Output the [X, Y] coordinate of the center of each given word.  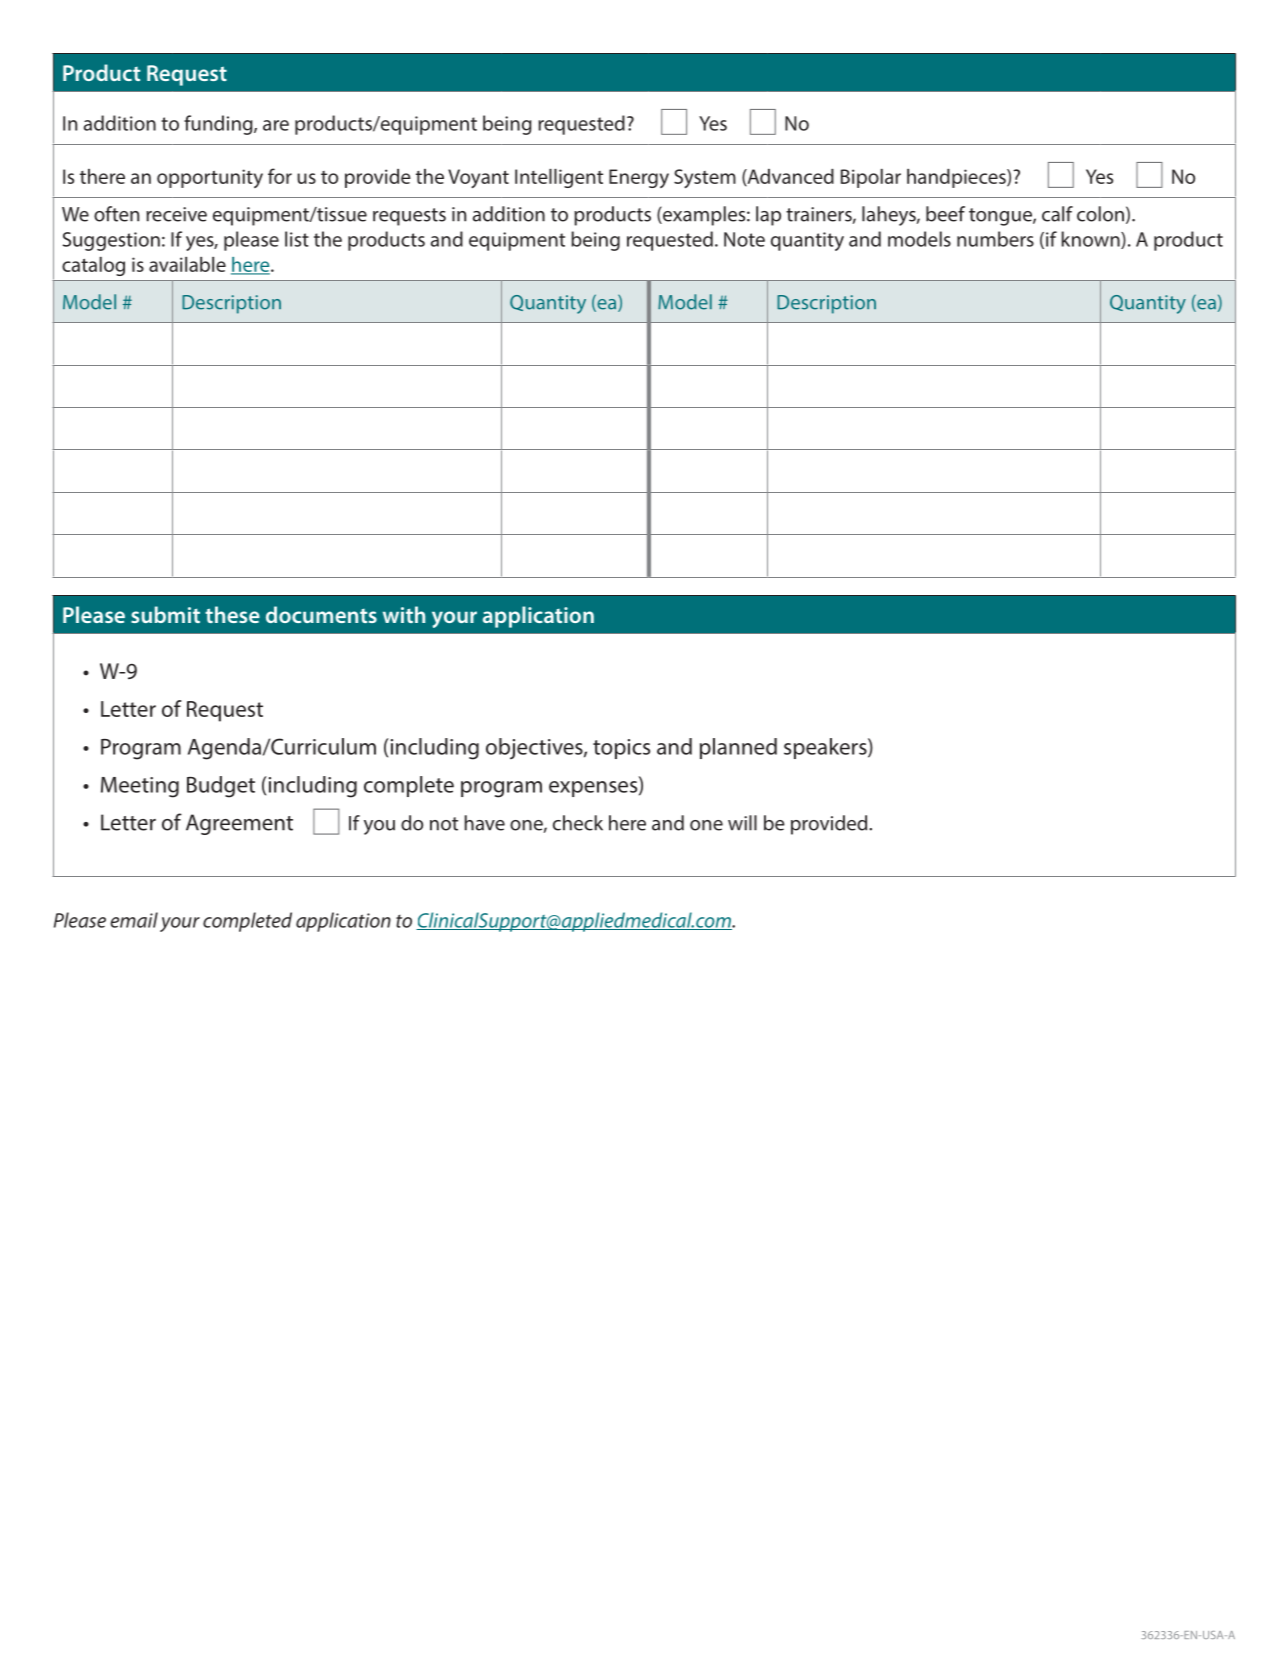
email [134, 920]
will [742, 823]
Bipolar [871, 178]
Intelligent [559, 178]
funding [219, 125]
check [578, 823]
